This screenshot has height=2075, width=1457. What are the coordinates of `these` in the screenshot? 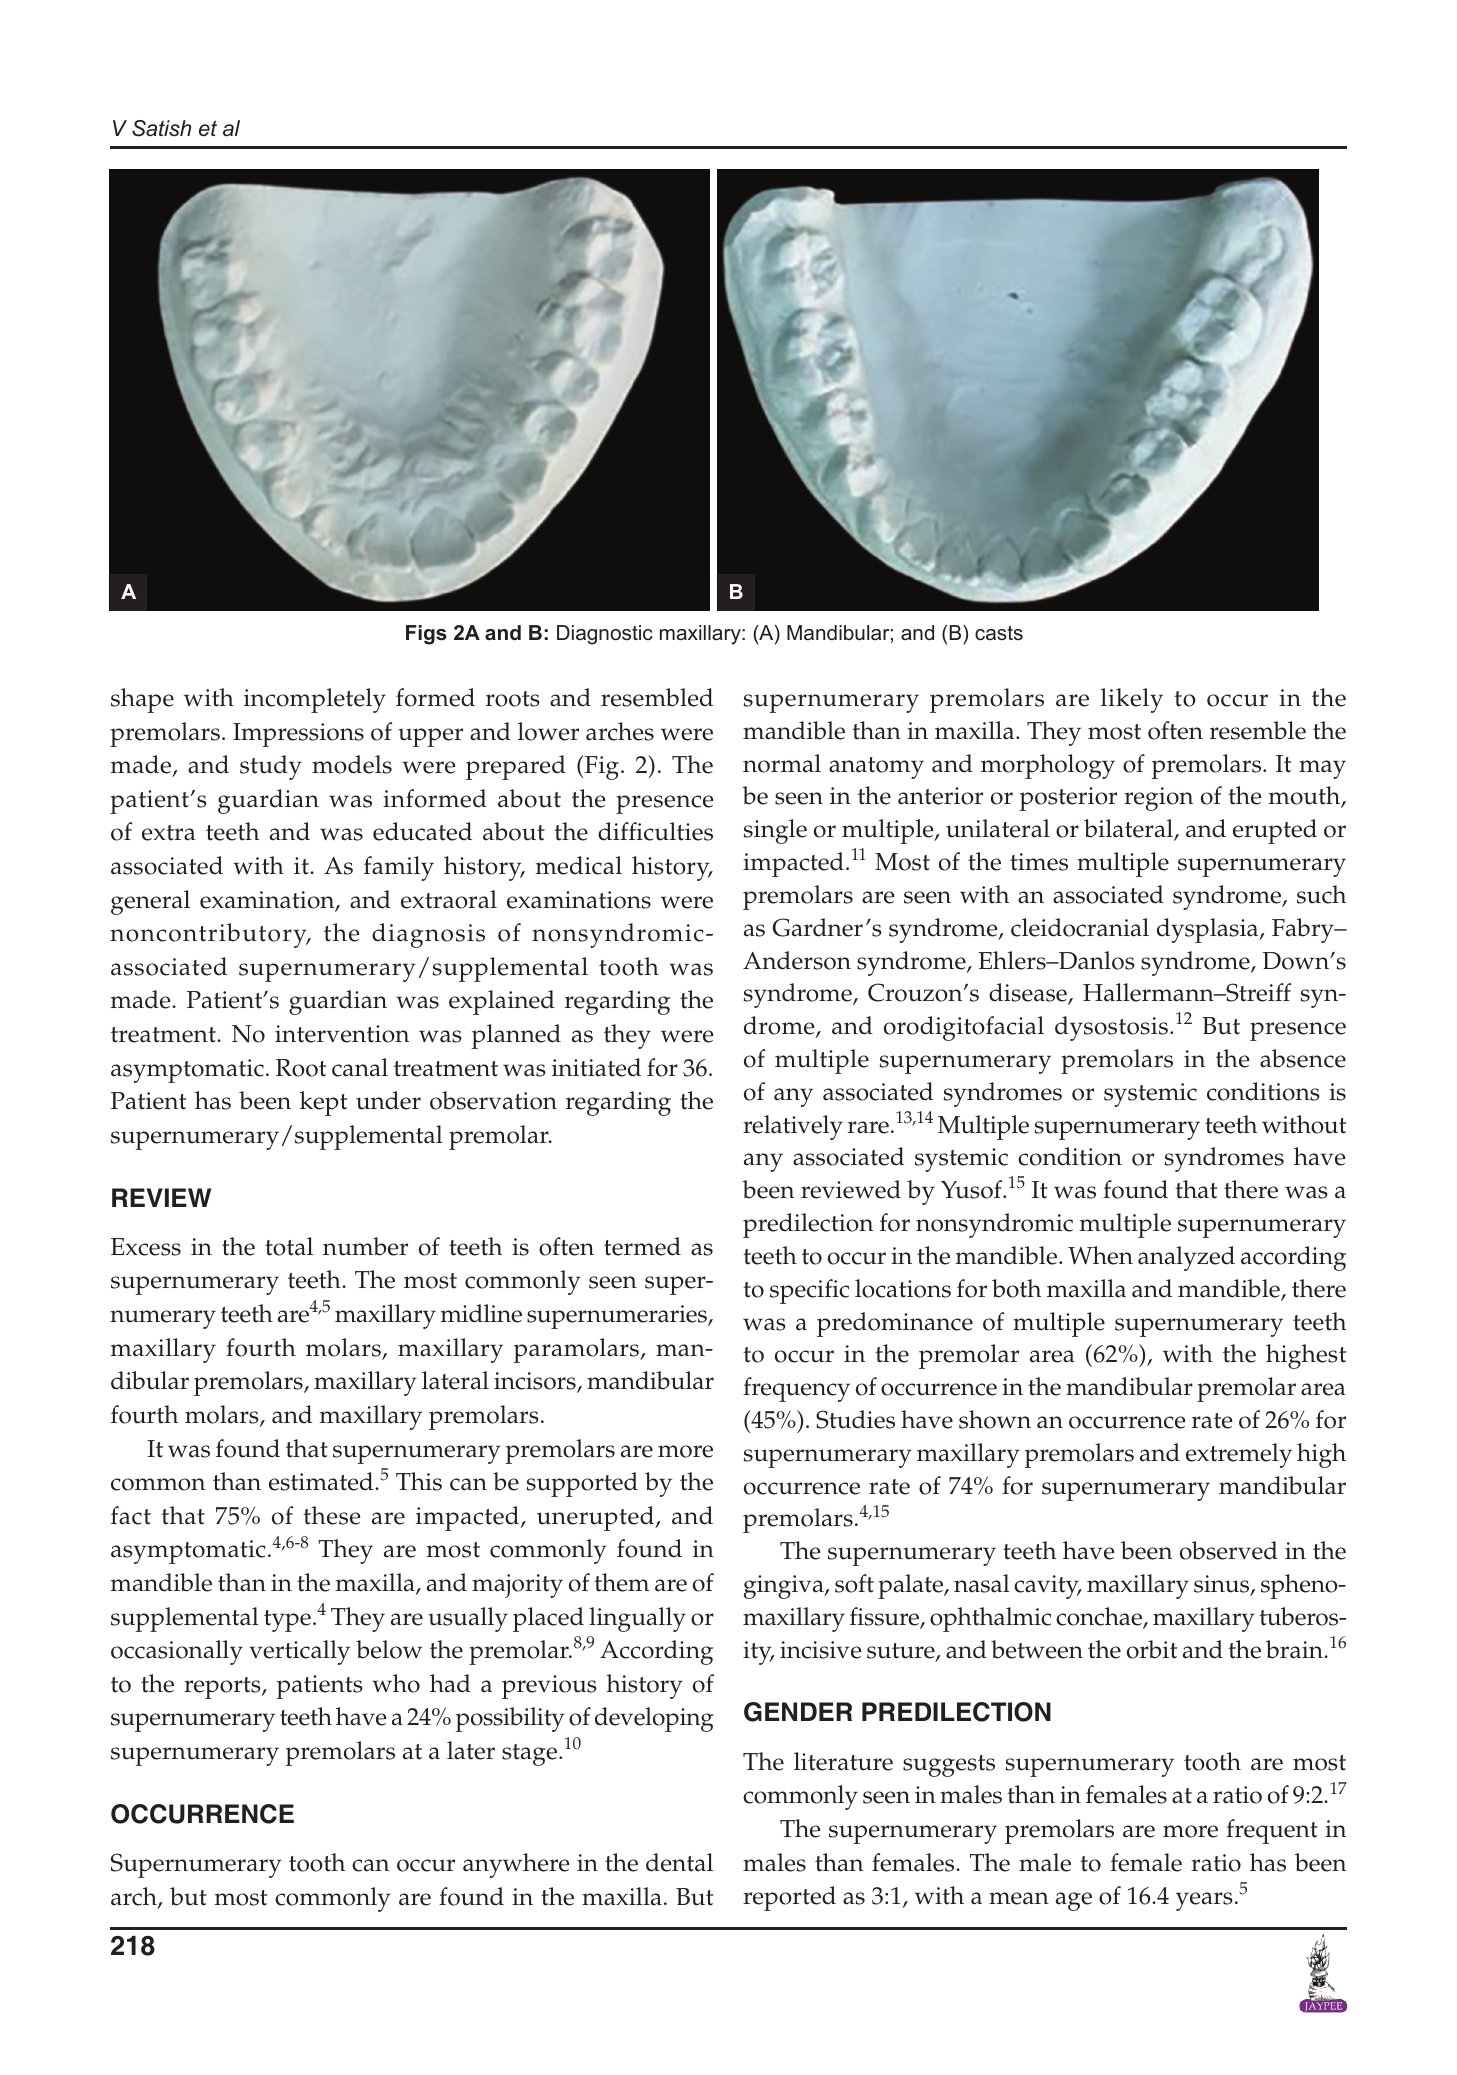 It's located at (331, 1515).
